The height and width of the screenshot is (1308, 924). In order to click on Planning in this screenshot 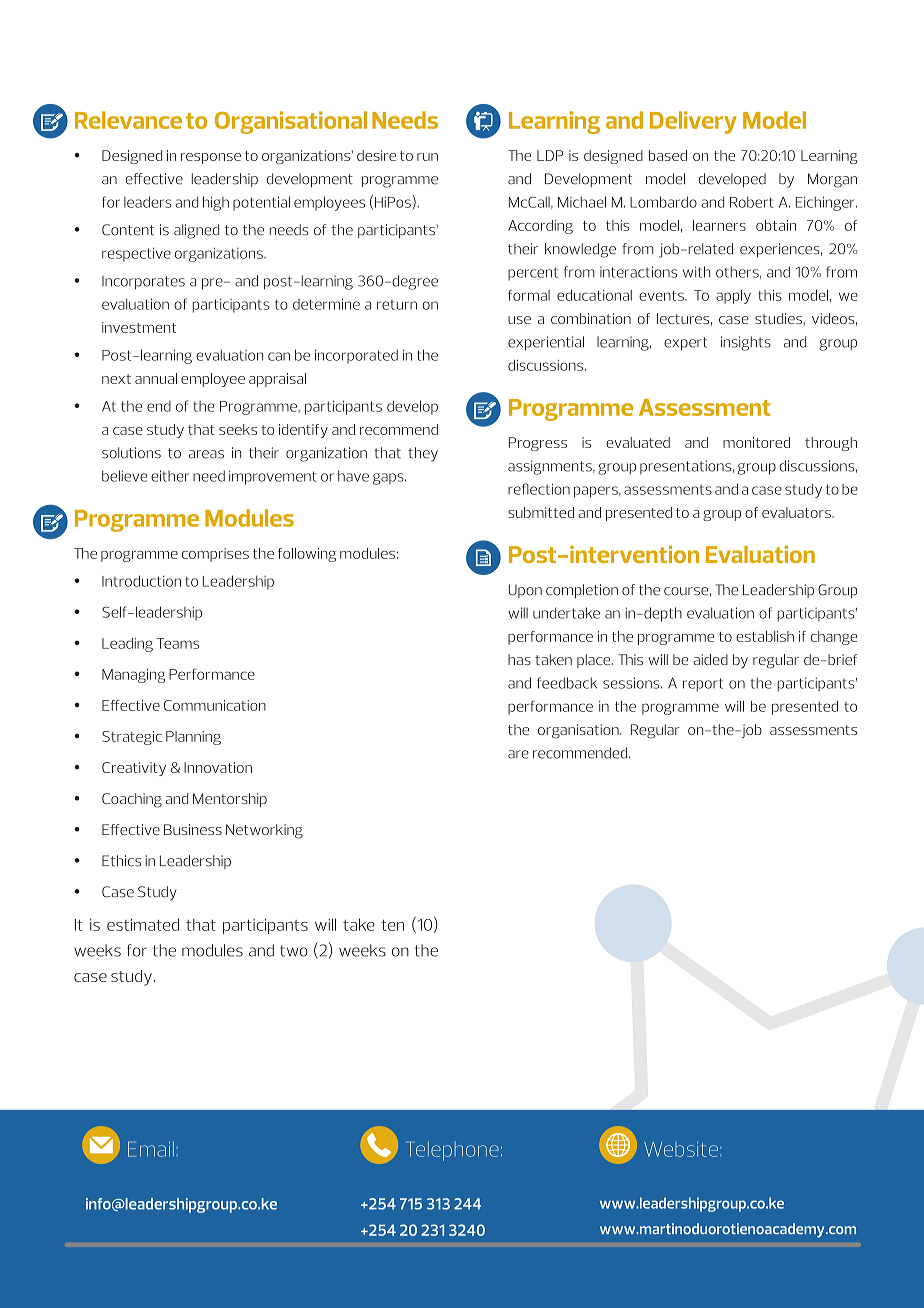, I will do `click(193, 738)`.
